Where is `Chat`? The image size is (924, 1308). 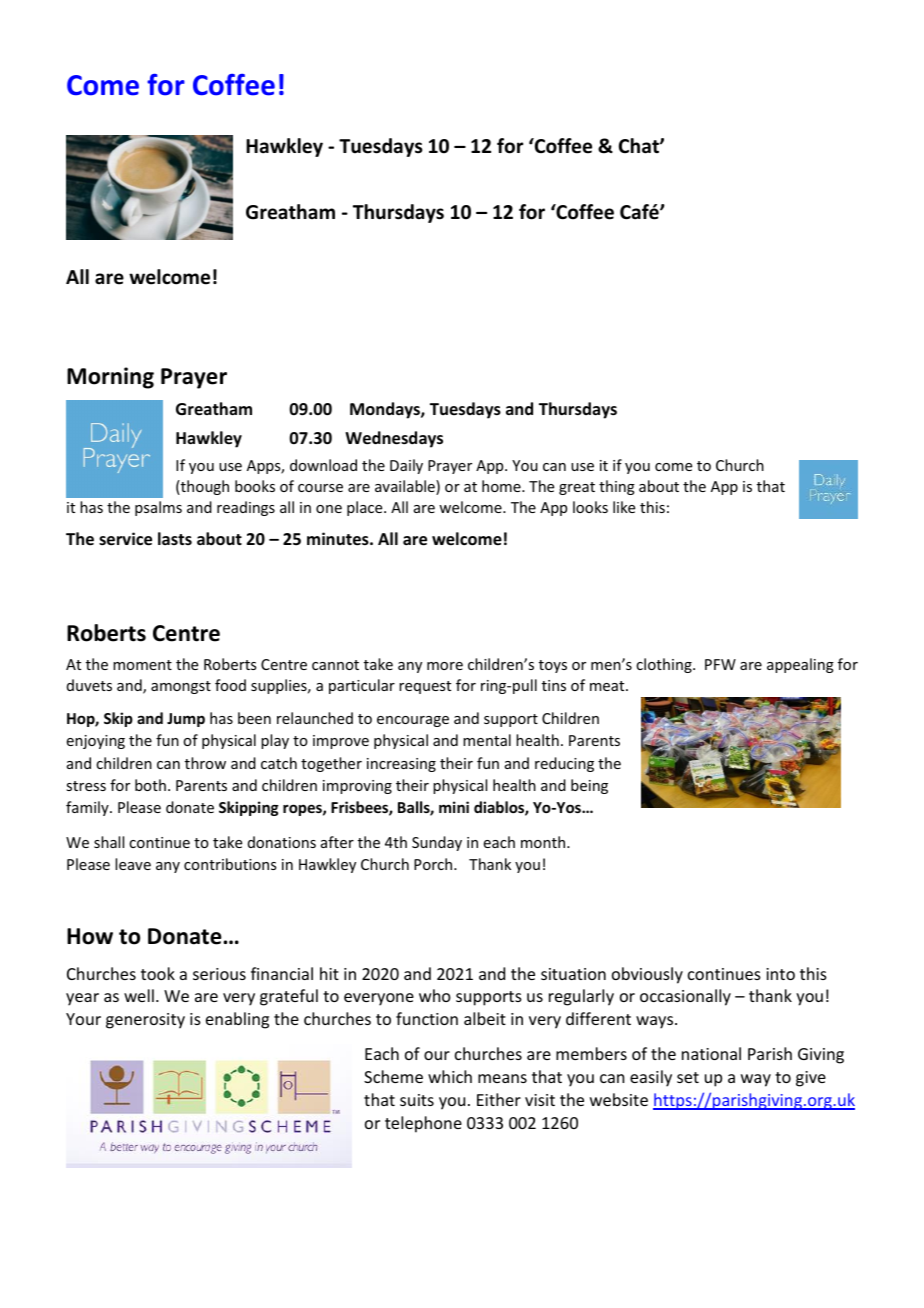
Chat is located at coordinates (640, 146).
